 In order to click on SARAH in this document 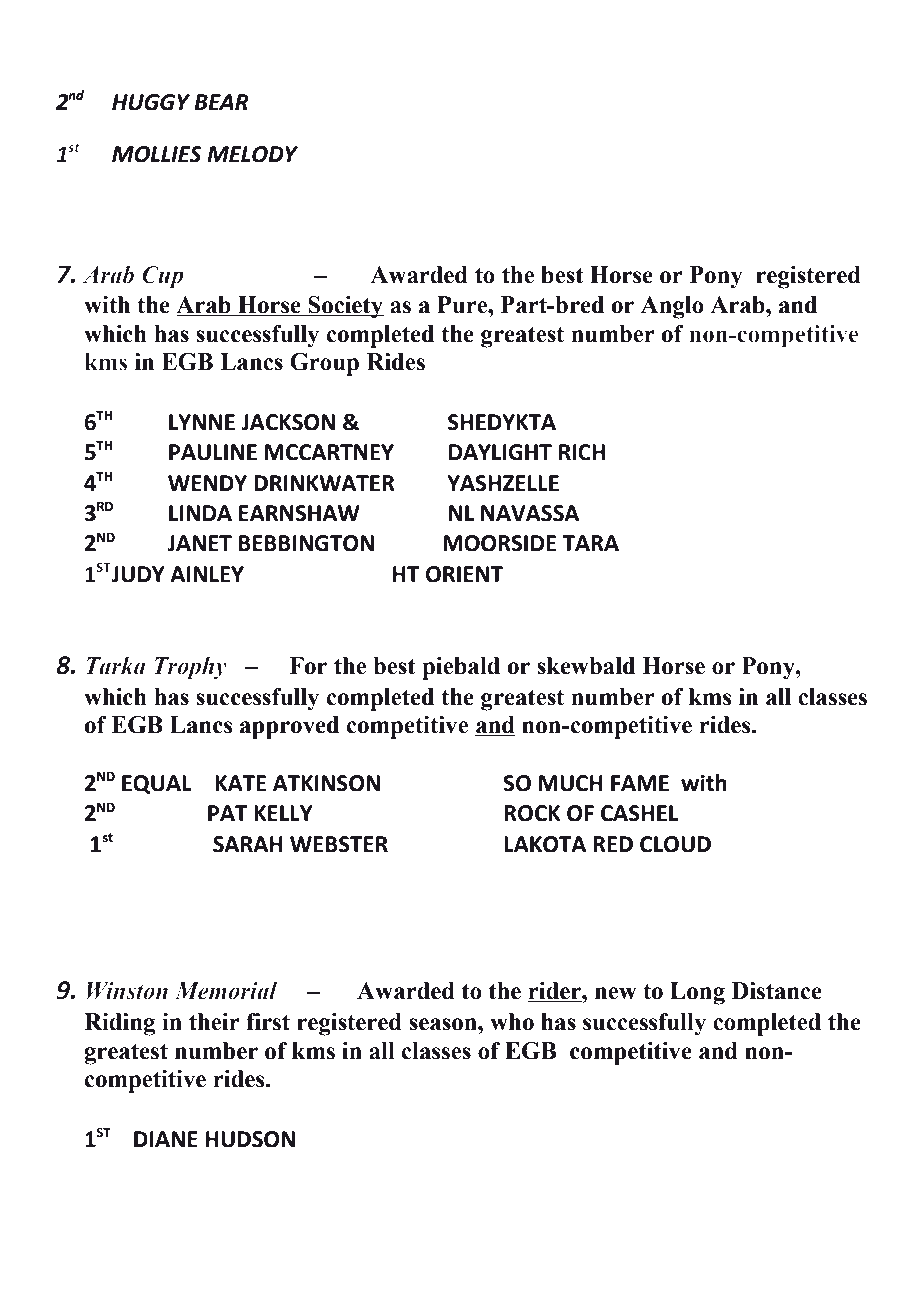, I will do `click(248, 844)`.
